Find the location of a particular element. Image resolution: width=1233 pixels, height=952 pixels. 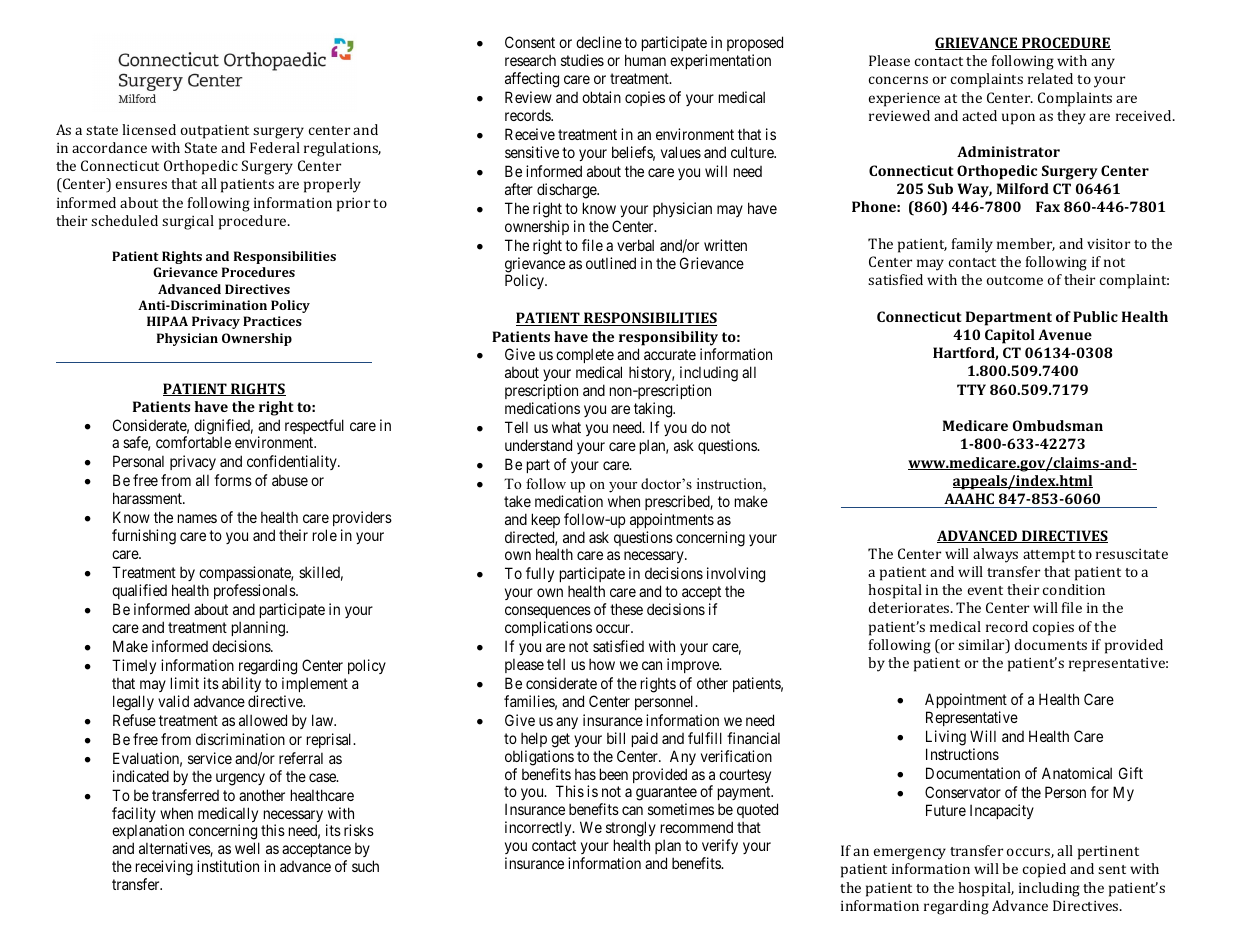

well is located at coordinates (247, 848).
